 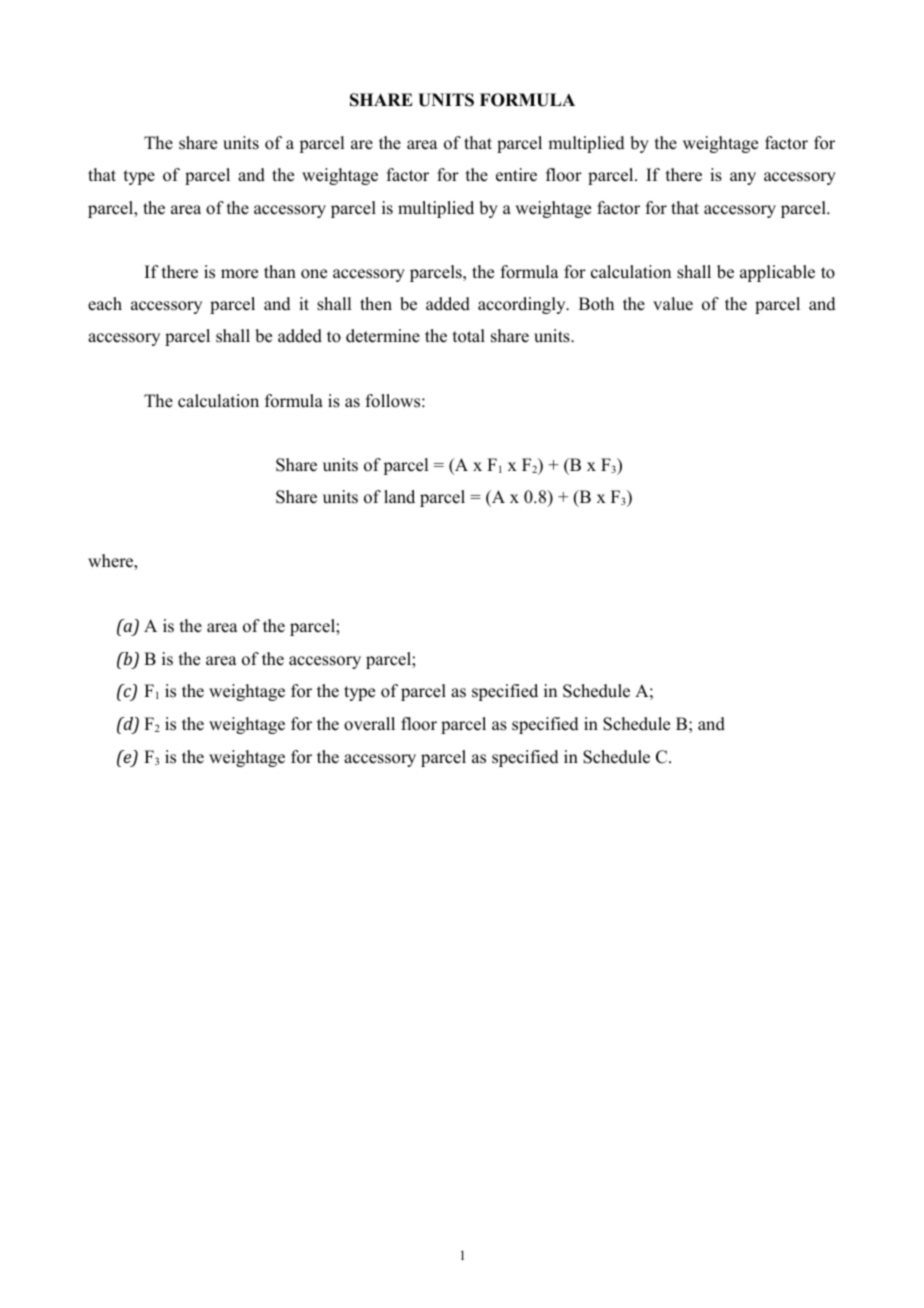 What do you see at coordinates (399, 497) in the screenshot?
I see `land` at bounding box center [399, 497].
